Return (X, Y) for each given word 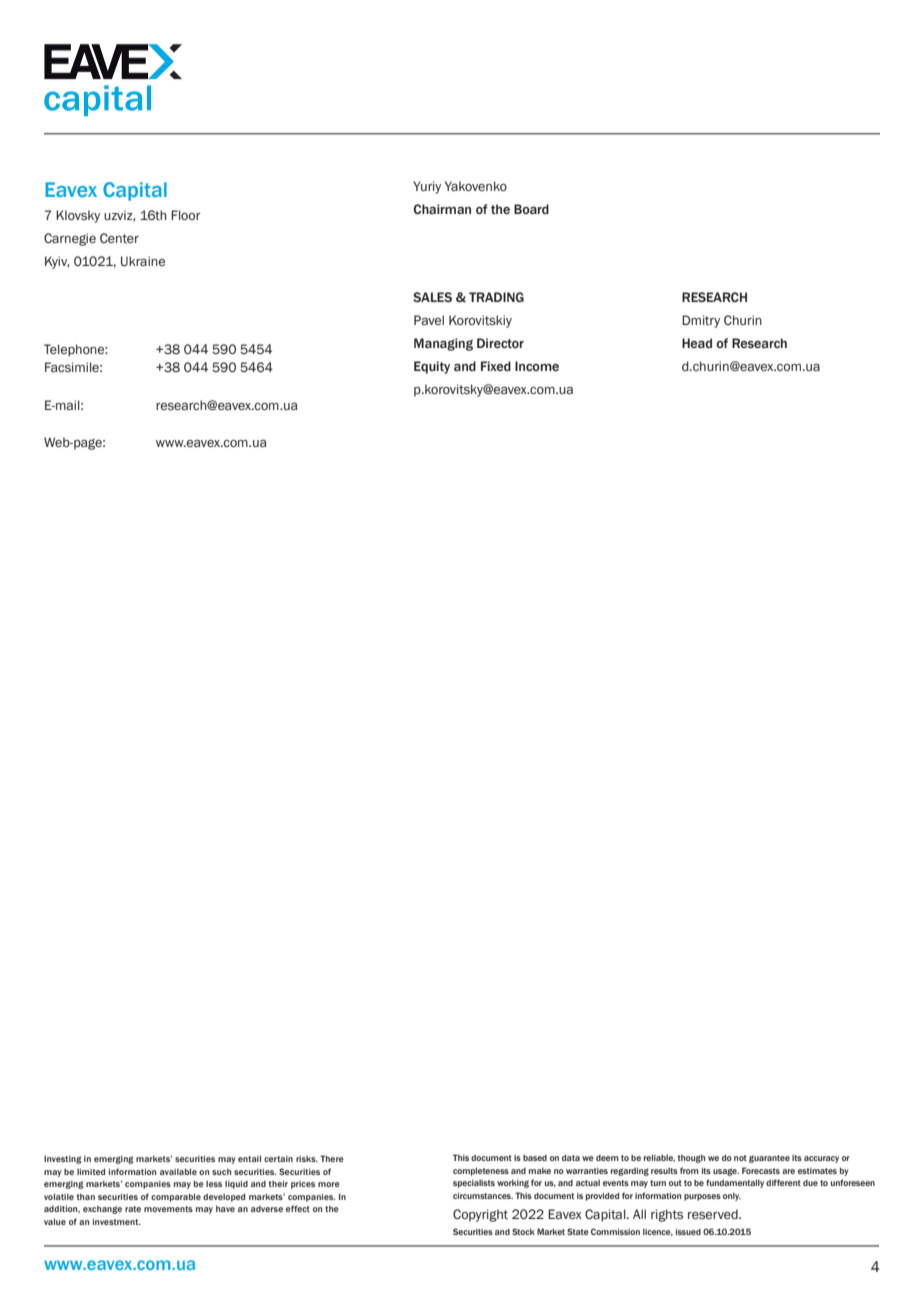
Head (697, 343)
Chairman (442, 209)
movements (168, 1209)
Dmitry (701, 321)
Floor (186, 215)
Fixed (496, 366)
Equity (432, 367)
